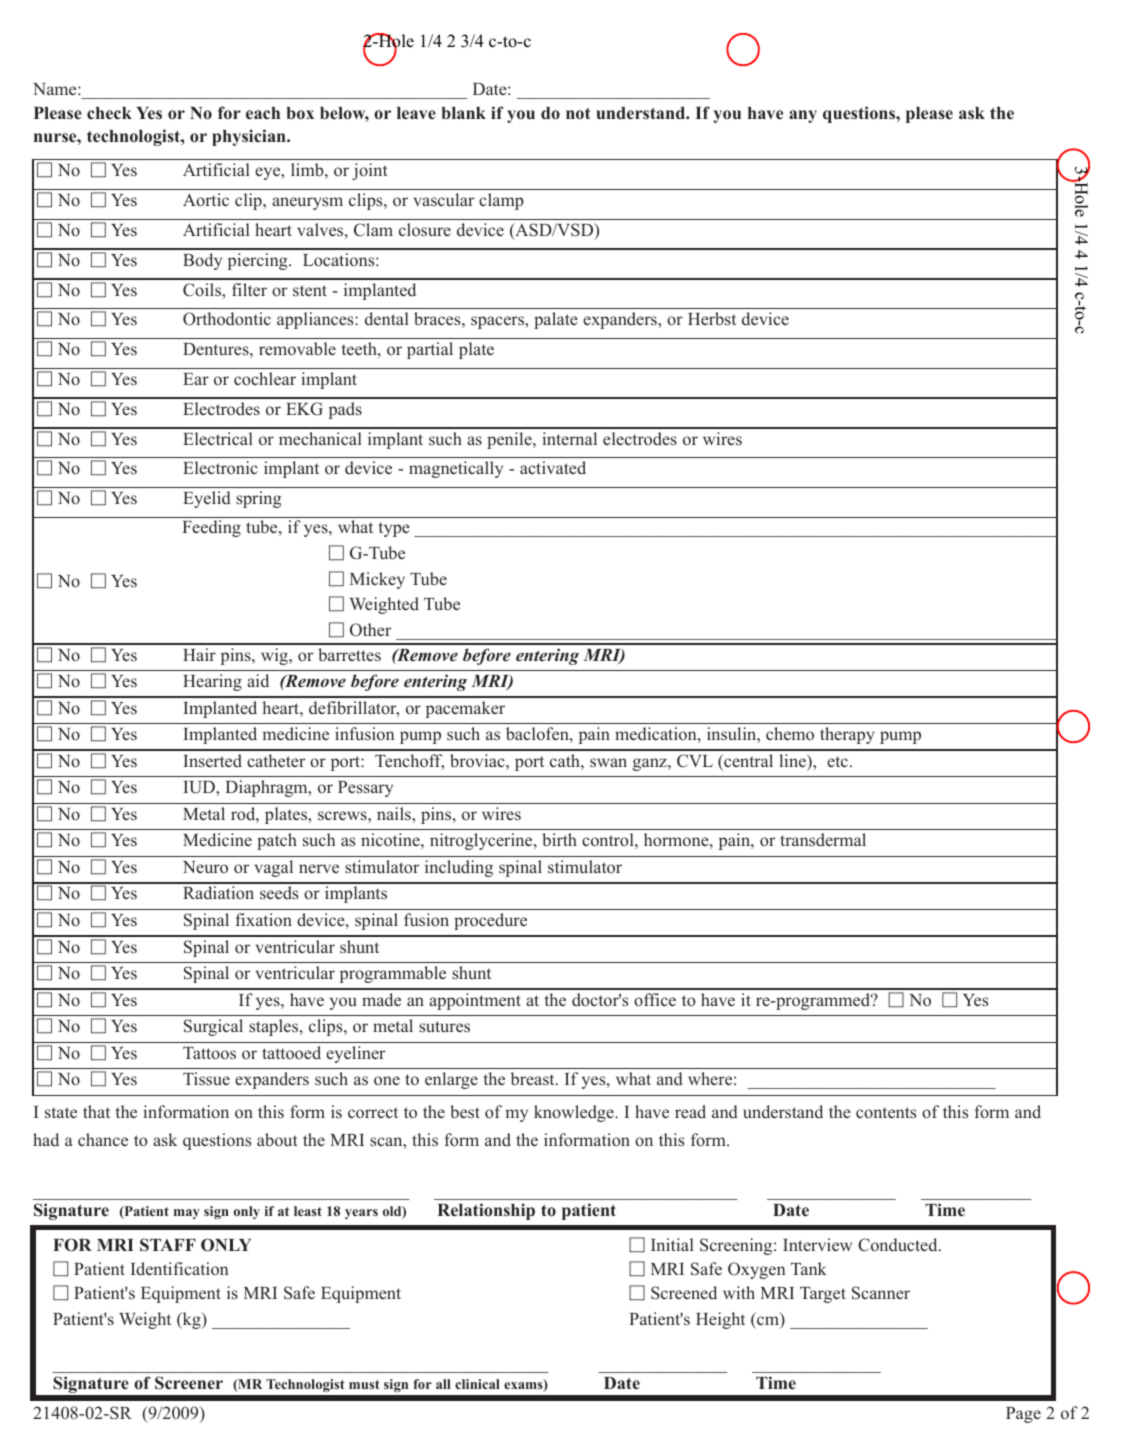 The width and height of the screenshot is (1123, 1453). Describe the element at coordinates (823, 840) in the screenshot. I see `transdermal` at that location.
